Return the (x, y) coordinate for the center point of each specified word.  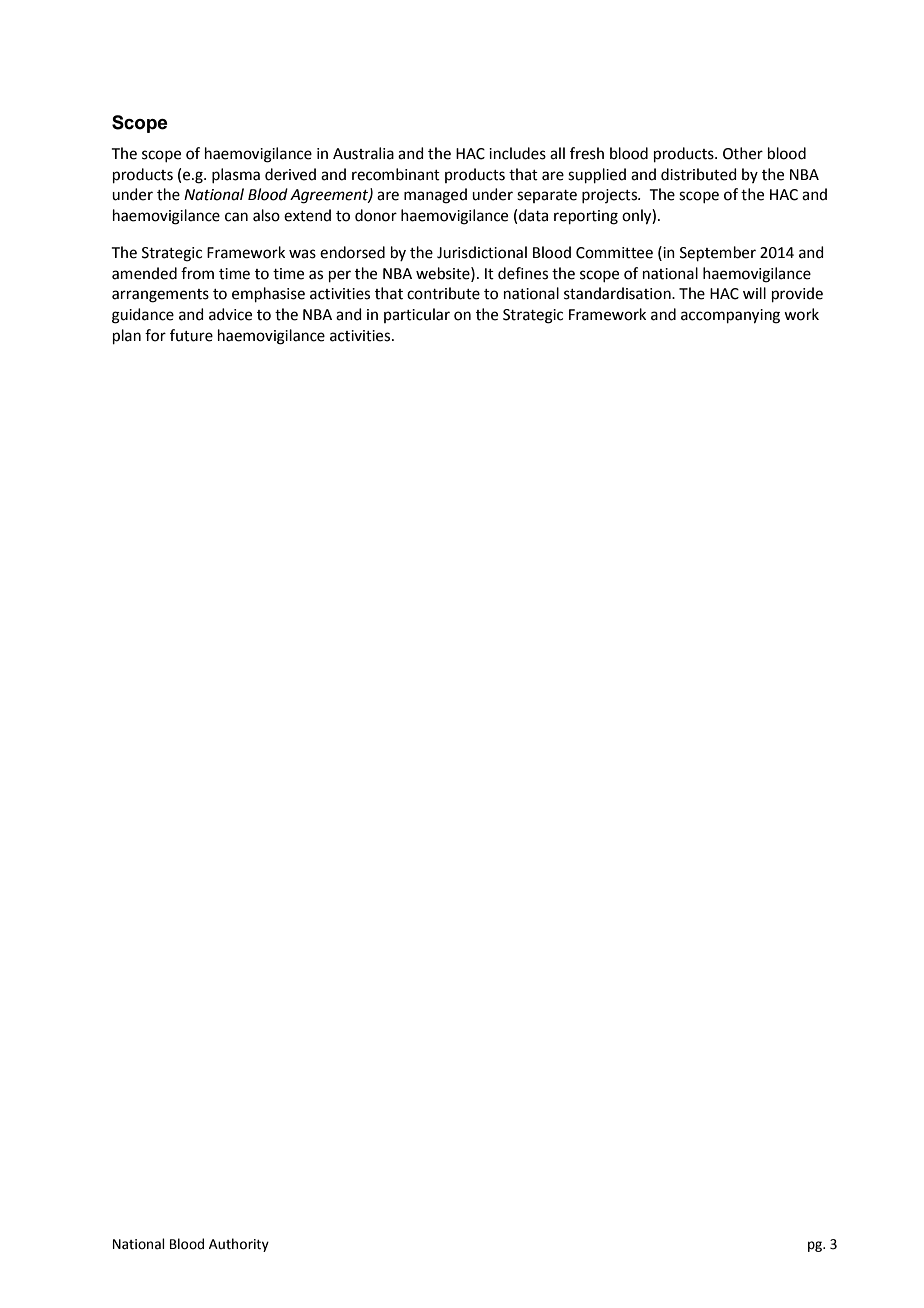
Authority (239, 1245)
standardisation (618, 293)
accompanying (730, 316)
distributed (699, 174)
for (155, 335)
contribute (443, 293)
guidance (143, 316)
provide (797, 294)
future (191, 335)
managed (435, 196)
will (754, 293)
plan (127, 336)
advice (230, 314)
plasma (236, 175)
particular (417, 315)
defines (523, 273)
